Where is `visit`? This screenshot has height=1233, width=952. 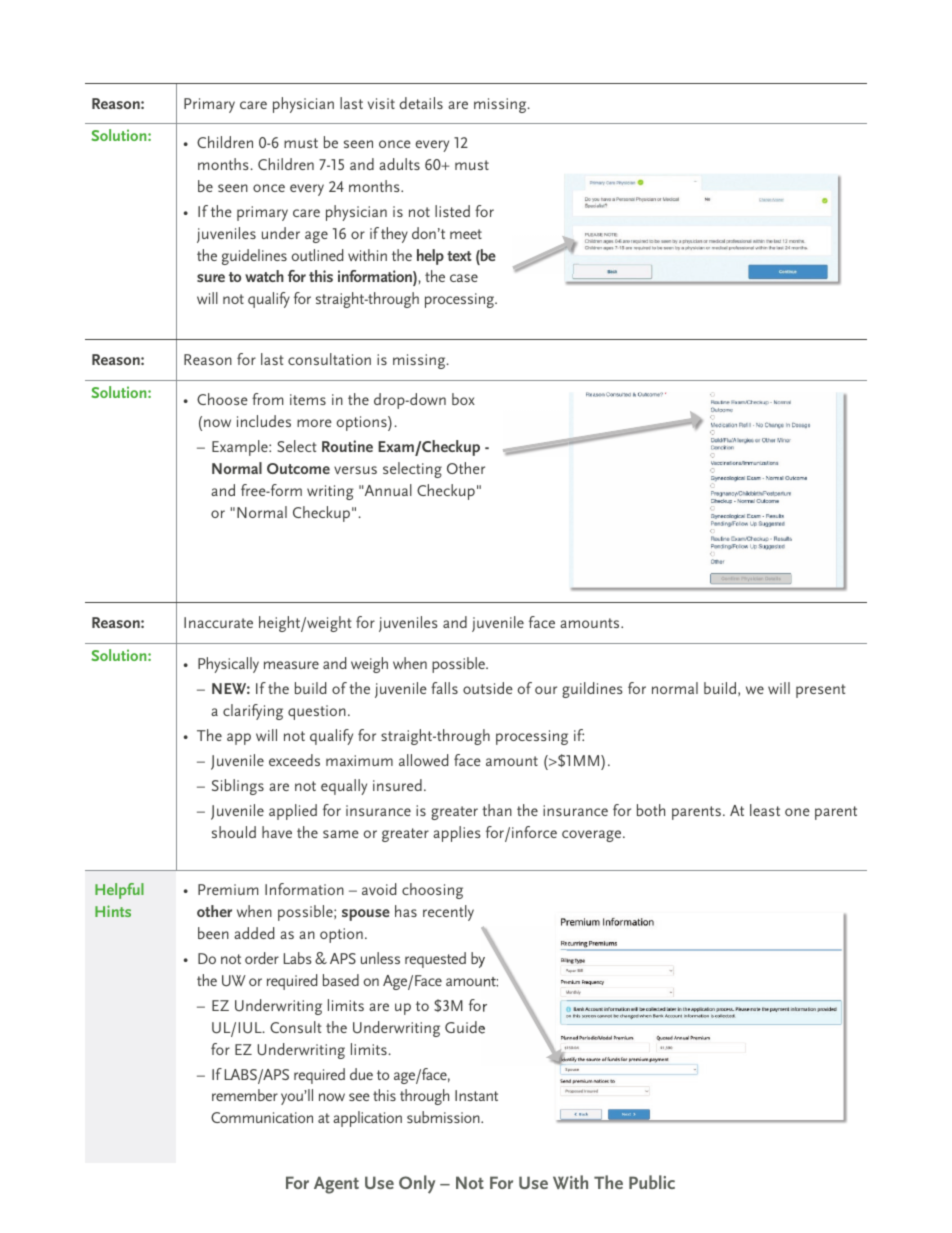
visit is located at coordinates (381, 103).
